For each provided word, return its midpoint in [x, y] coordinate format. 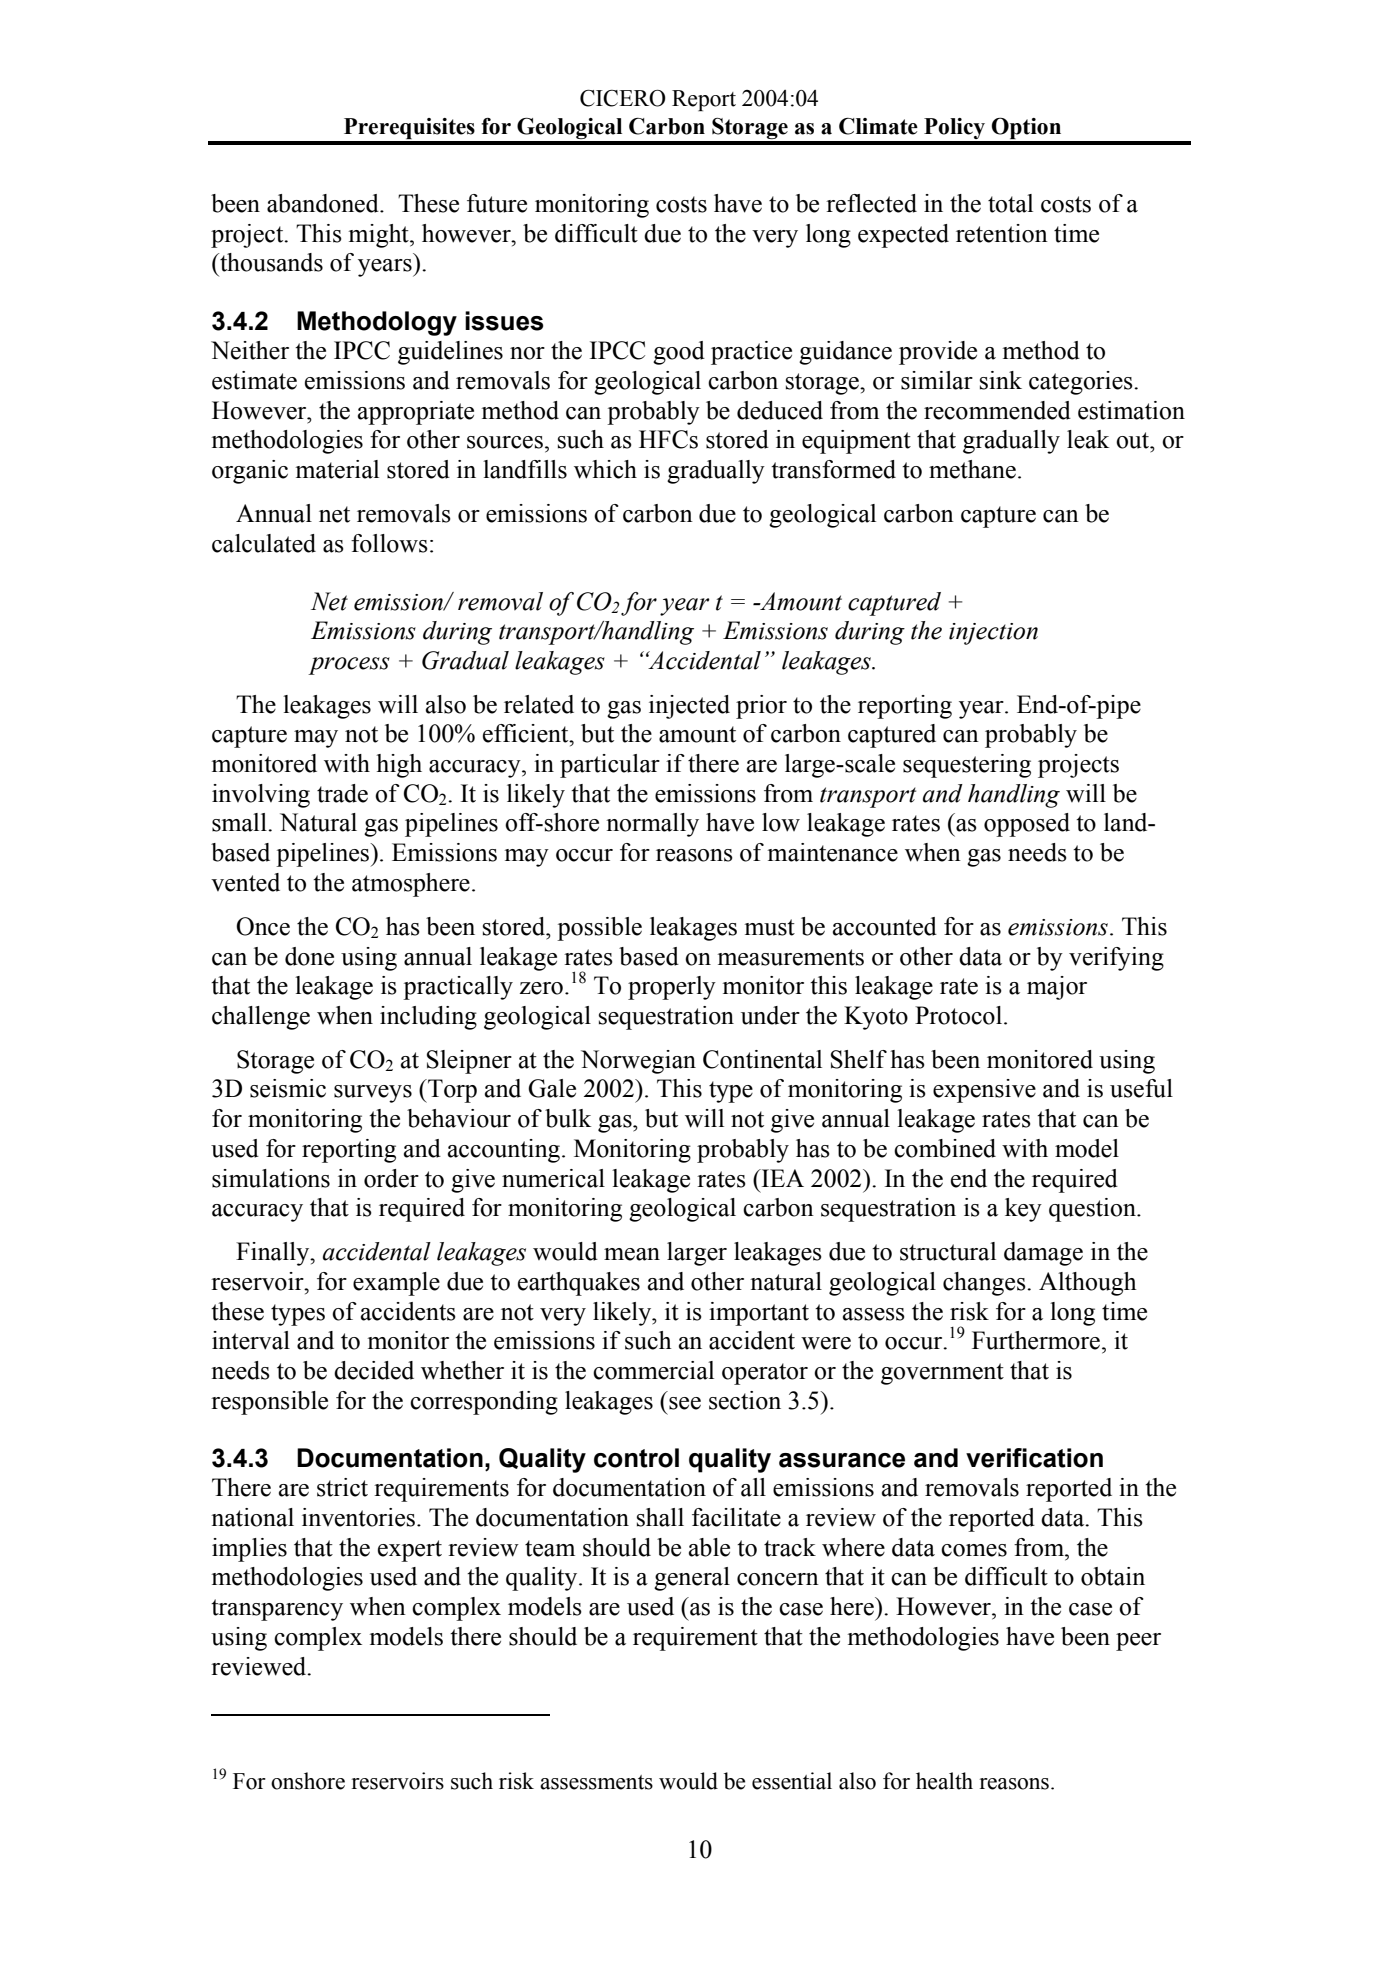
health [944, 1781]
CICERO [623, 98]
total [1010, 203]
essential [792, 1781]
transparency [277, 1610]
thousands [270, 262]
